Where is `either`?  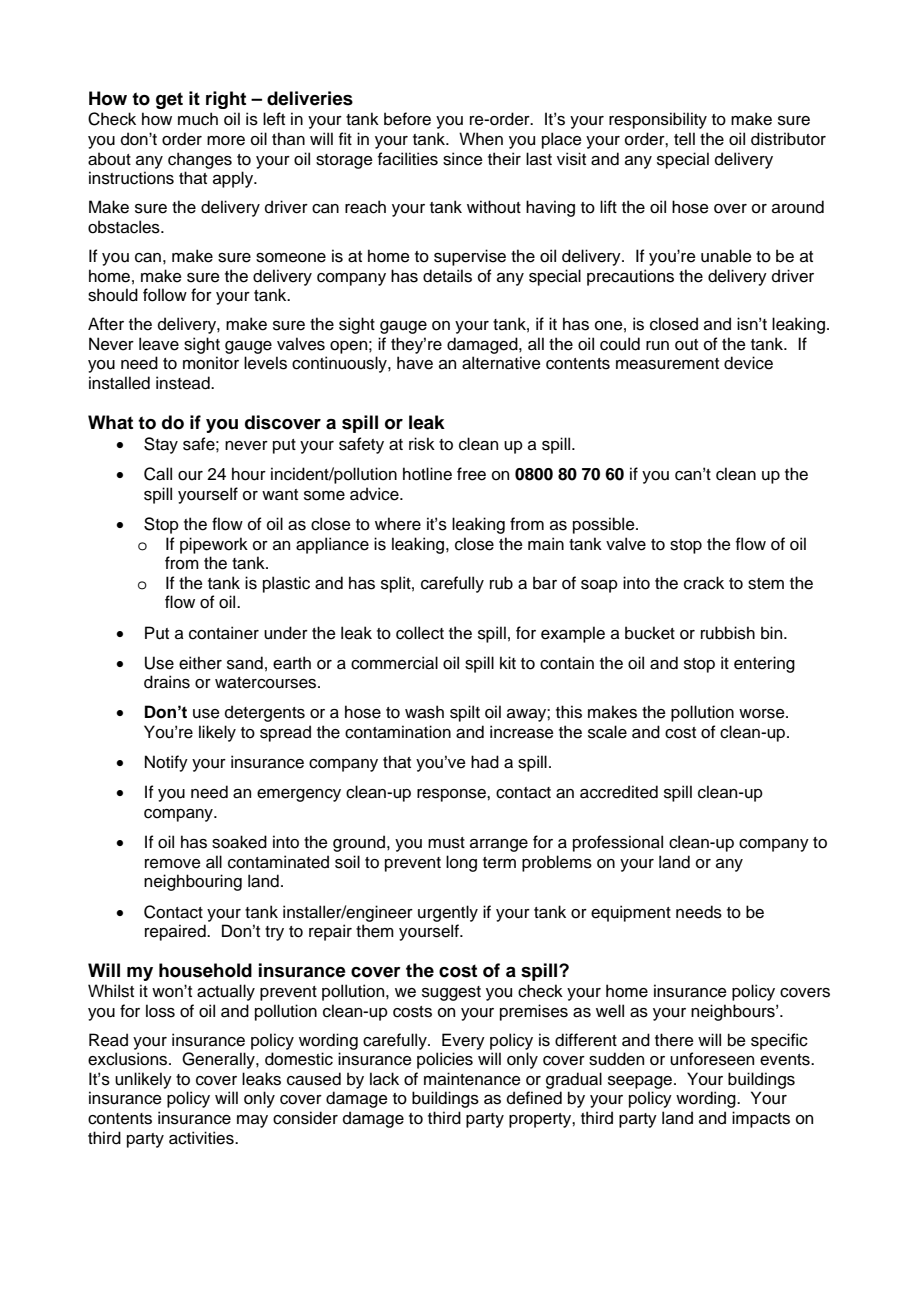 either is located at coordinates (200, 663).
